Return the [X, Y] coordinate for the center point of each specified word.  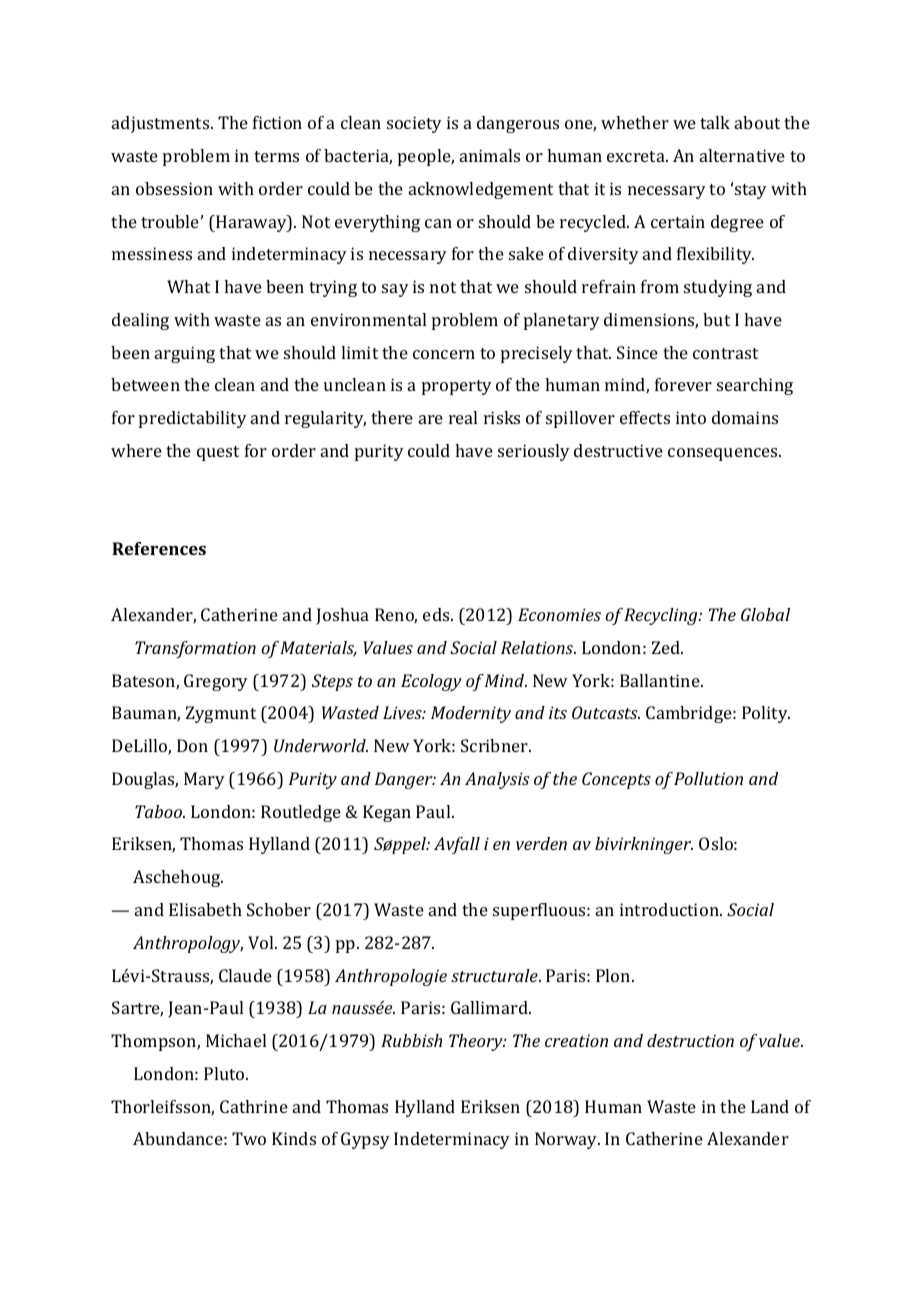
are [431, 419]
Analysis [497, 780]
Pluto [225, 1073]
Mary [204, 780]
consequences [724, 454]
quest [218, 453]
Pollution [708, 778]
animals [490, 155]
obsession [174, 188]
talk [715, 122]
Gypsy [365, 1140]
